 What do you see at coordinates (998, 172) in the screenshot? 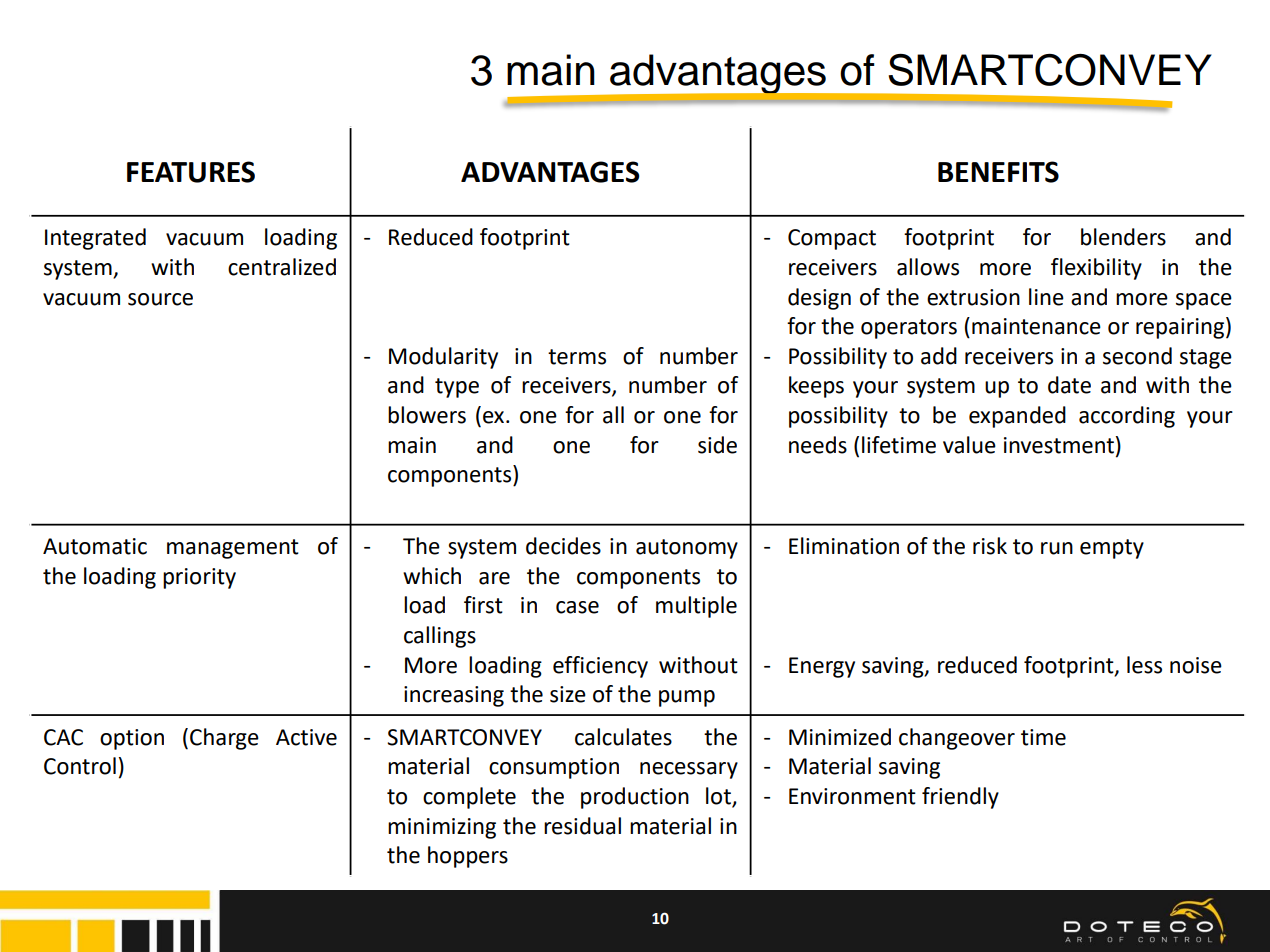
I see `BENEFITS` at bounding box center [998, 172].
